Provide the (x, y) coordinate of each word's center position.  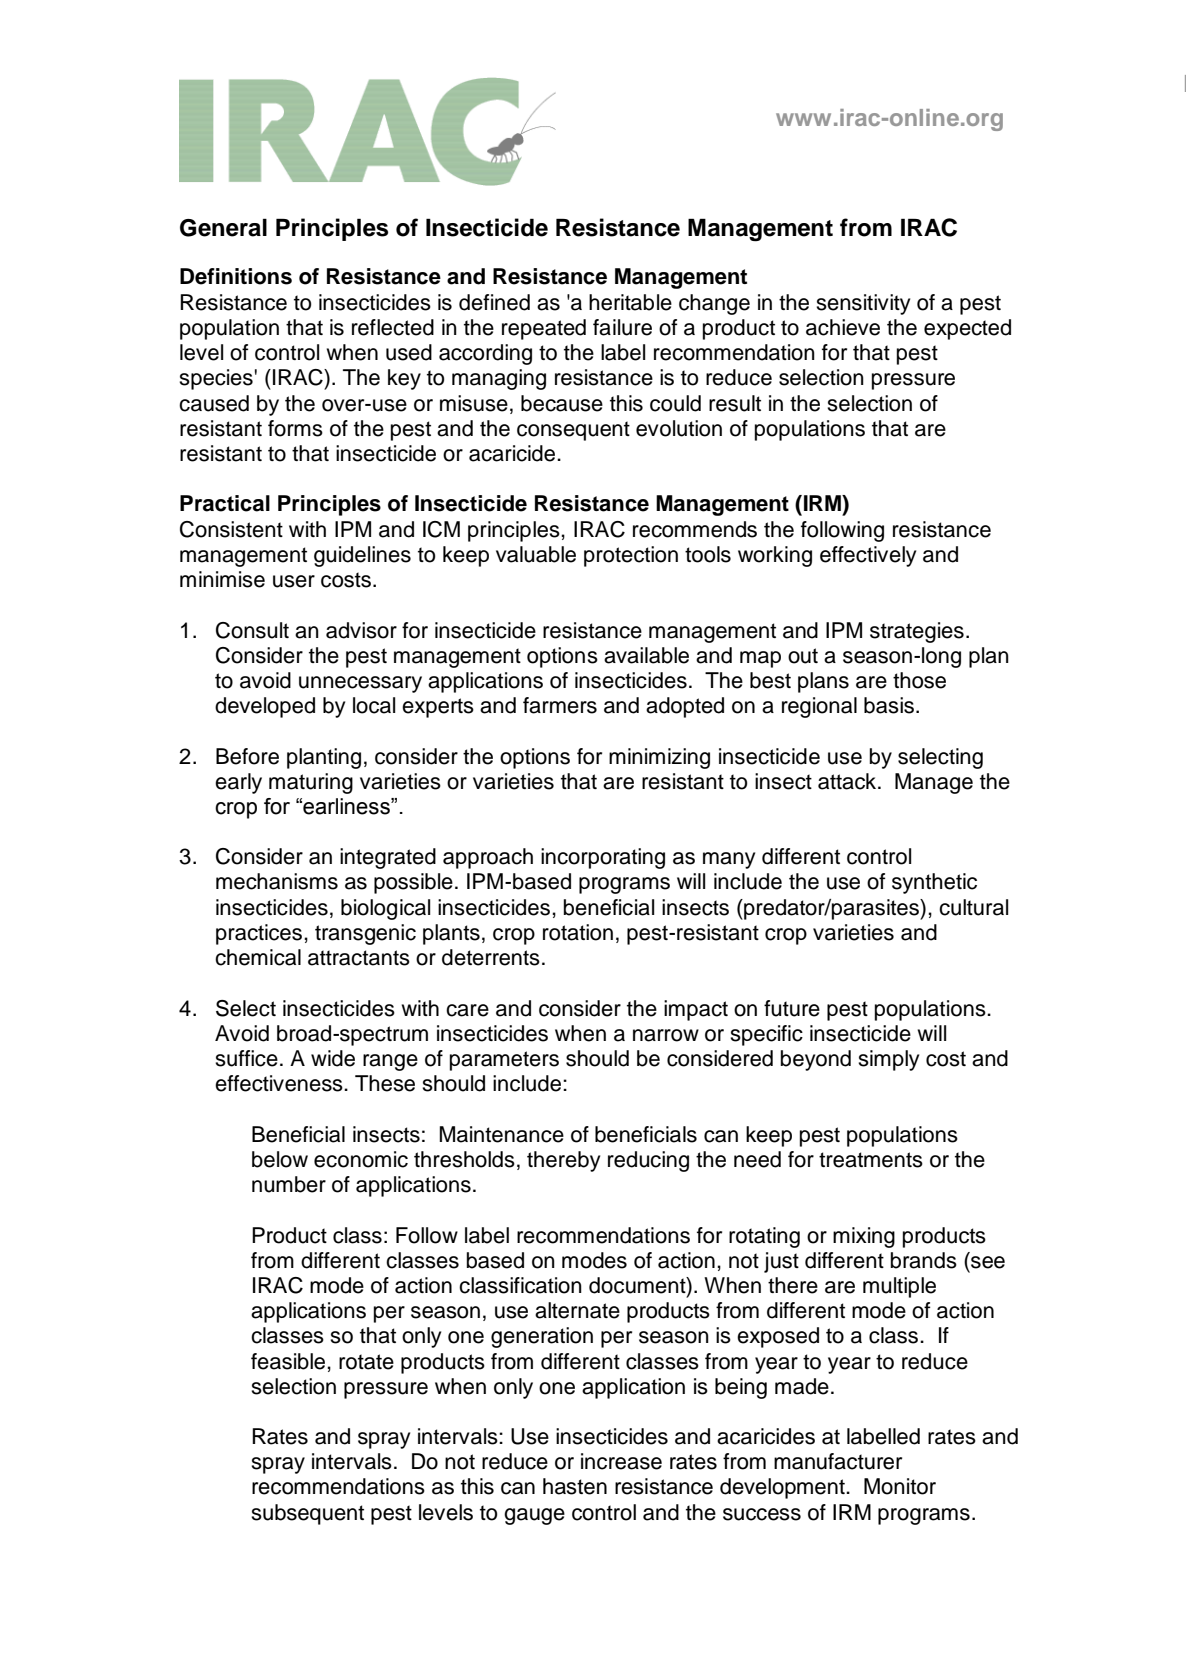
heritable (630, 302)
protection (631, 556)
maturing (311, 783)
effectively (868, 556)
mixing (864, 1237)
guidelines (362, 556)
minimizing (659, 758)
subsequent (307, 1514)
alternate (577, 1310)
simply (888, 1060)
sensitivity (863, 304)
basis (889, 705)
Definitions (236, 276)
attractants (359, 958)
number (289, 1184)
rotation (578, 932)
